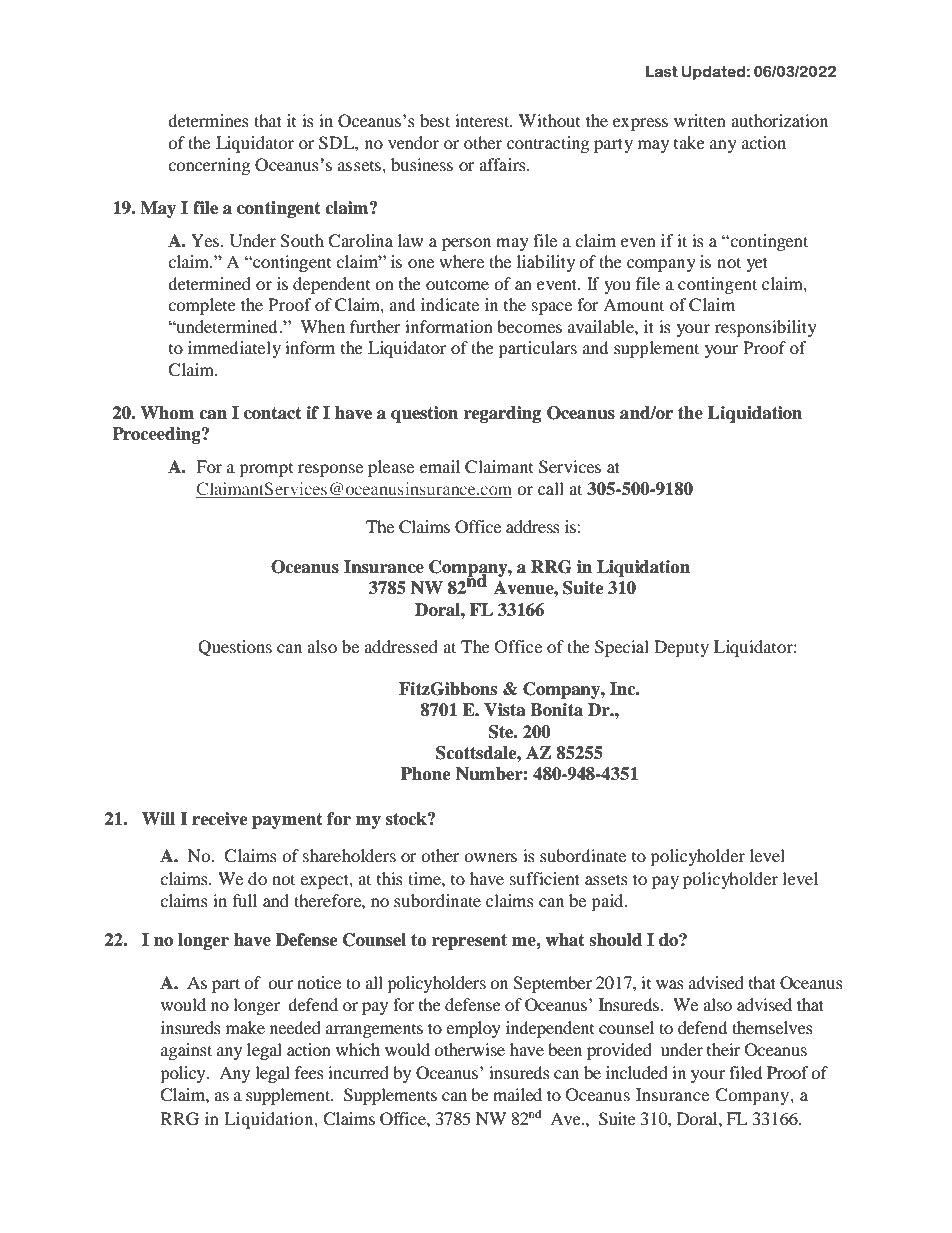  What do you see at coordinates (245, 1027) in the image?
I see `make` at bounding box center [245, 1027].
